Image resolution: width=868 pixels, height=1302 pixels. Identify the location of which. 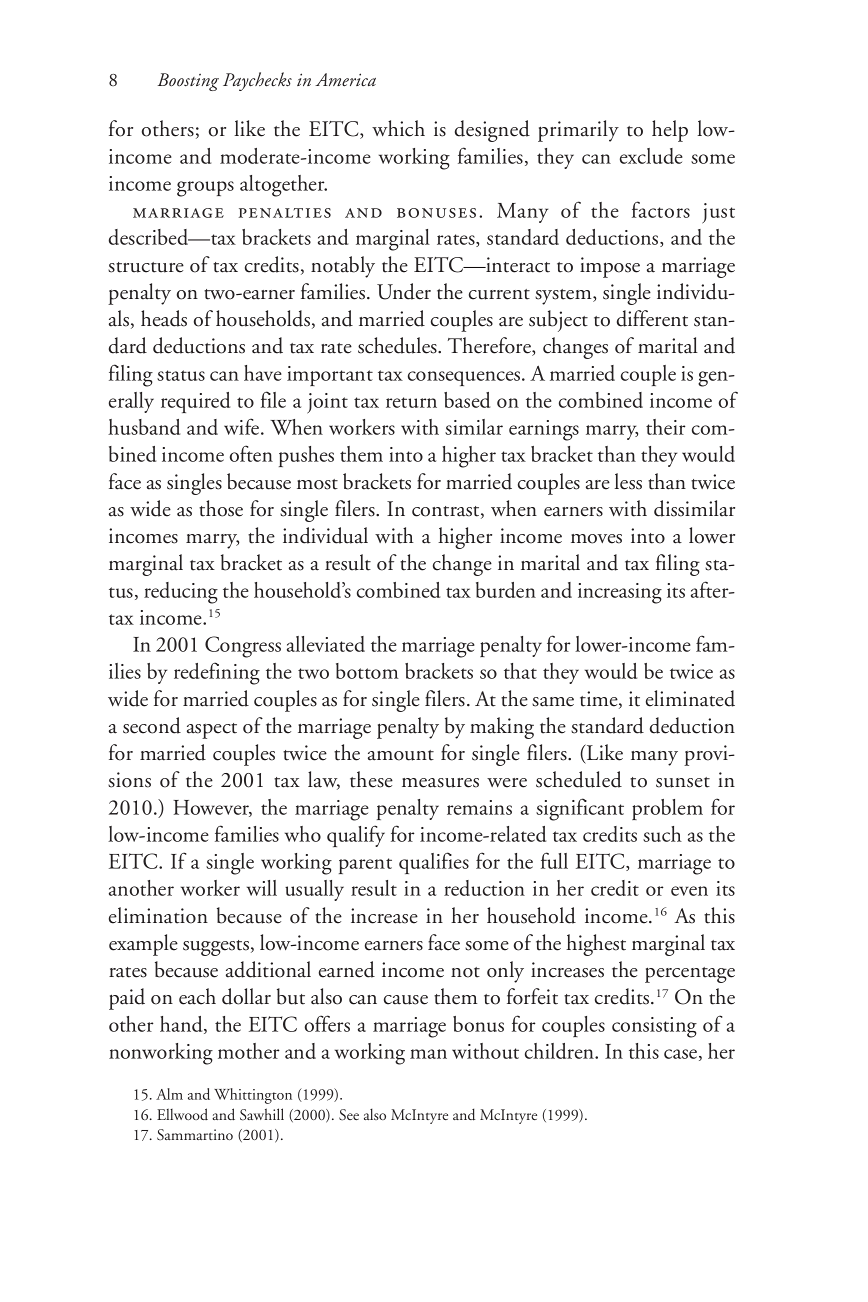
(398, 128).
